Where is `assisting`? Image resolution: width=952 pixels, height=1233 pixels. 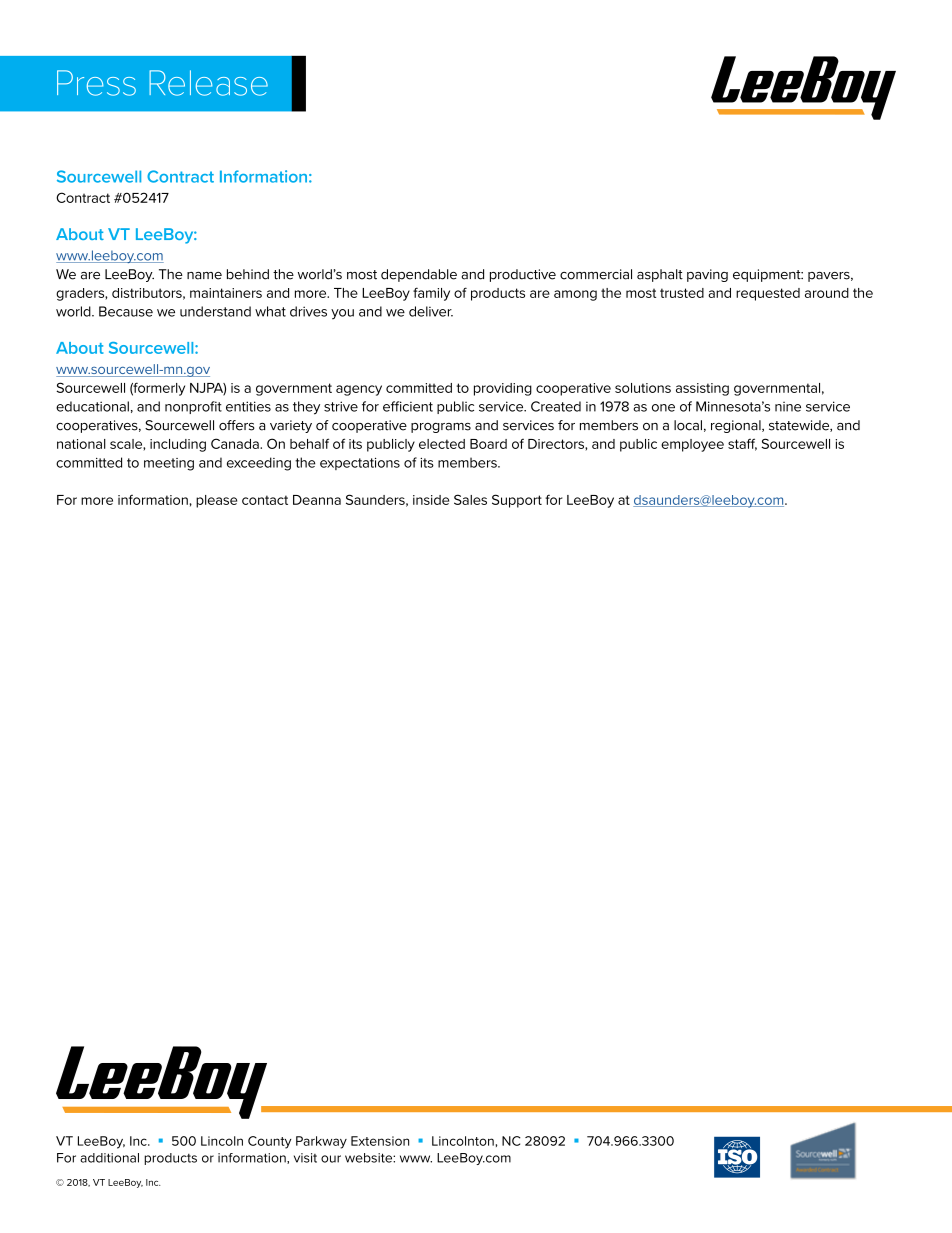 assisting is located at coordinates (702, 389).
